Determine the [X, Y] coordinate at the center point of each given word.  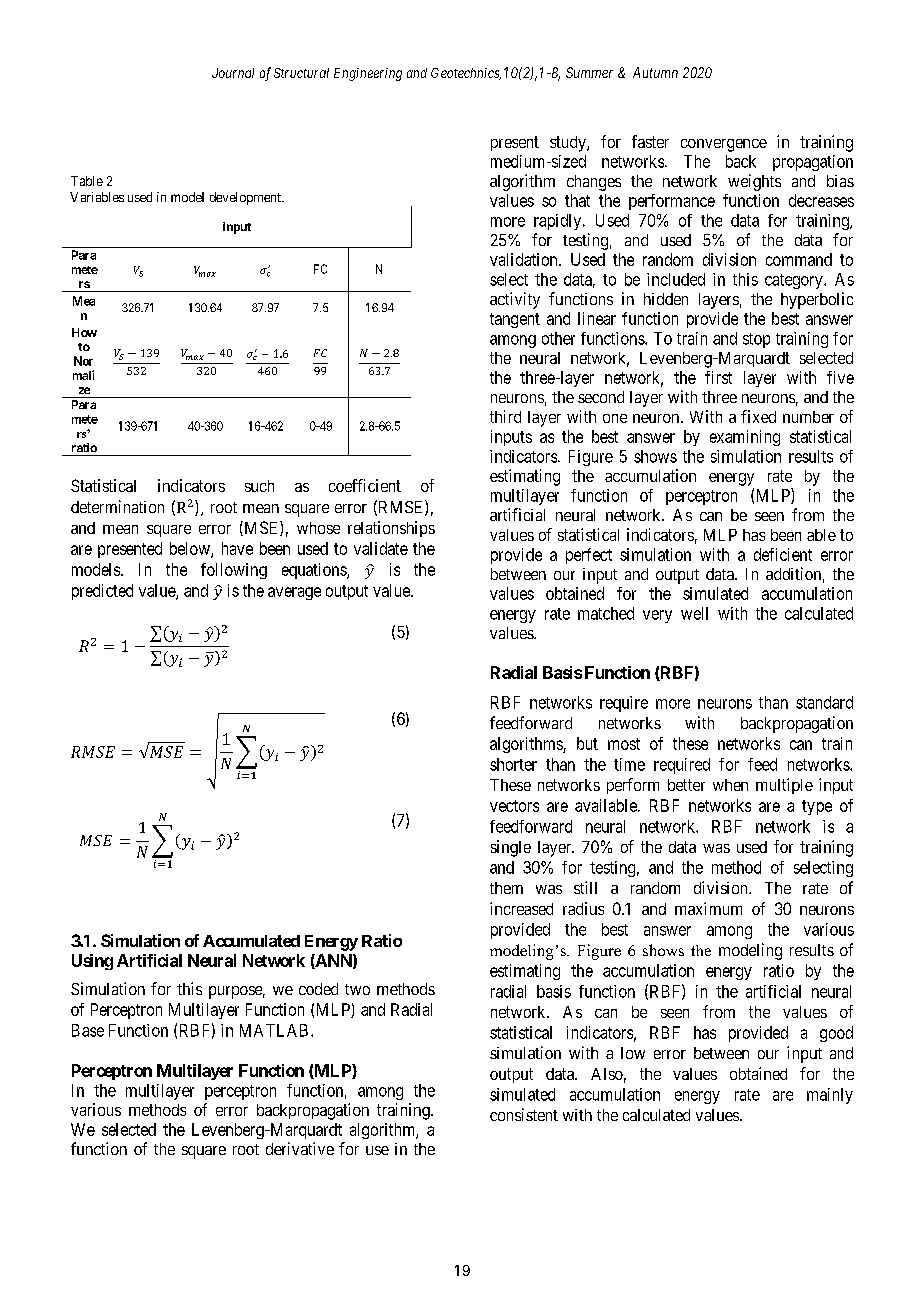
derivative [300, 1148]
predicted [102, 592]
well [694, 613]
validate [381, 548]
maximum [708, 908]
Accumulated [251, 941]
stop [756, 340]
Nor [83, 361]
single [511, 848]
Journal [233, 73]
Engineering [368, 74]
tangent [515, 320]
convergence [724, 145]
